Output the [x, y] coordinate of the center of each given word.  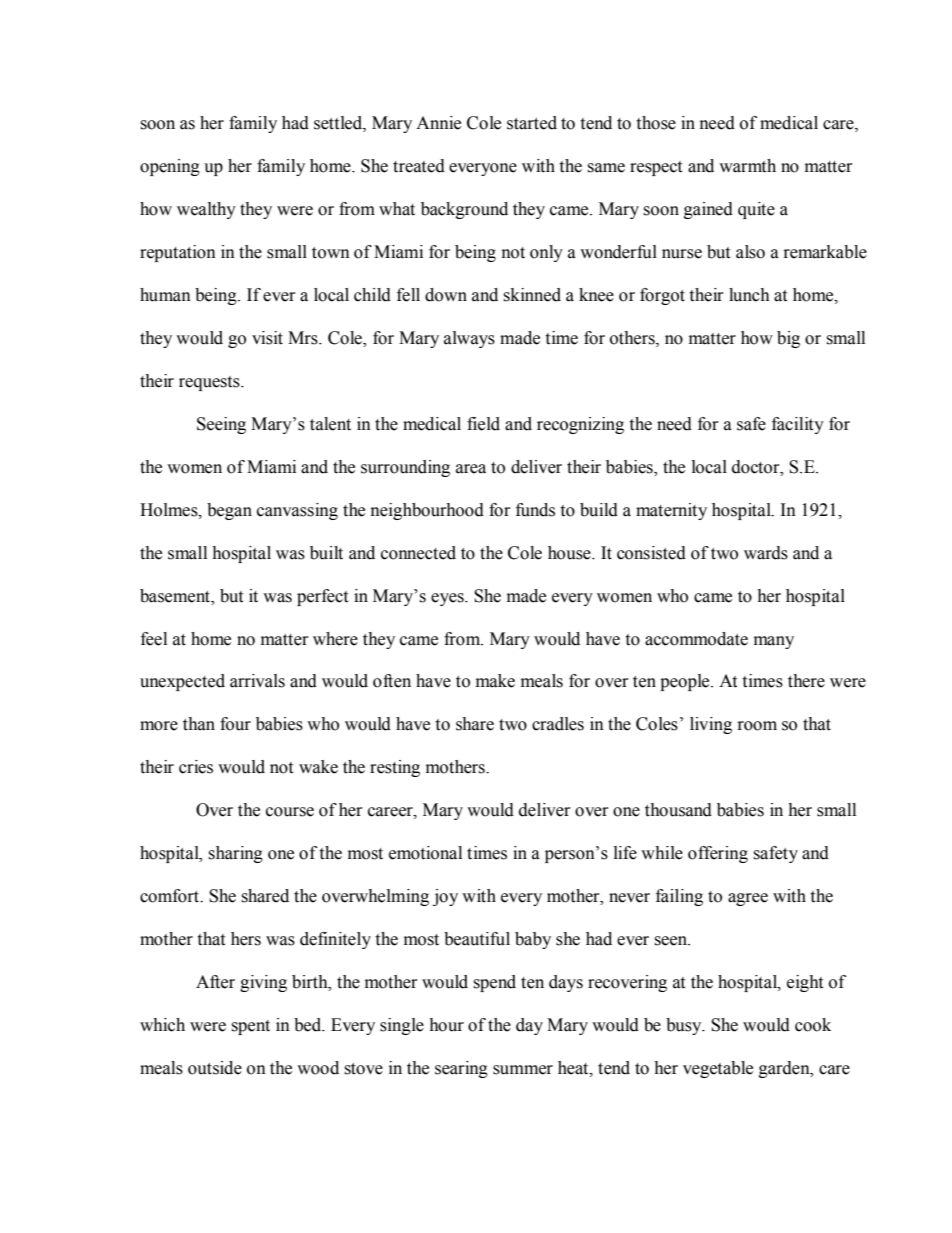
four [235, 724]
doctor [757, 467]
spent [250, 1027]
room [757, 726]
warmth [747, 166]
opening [170, 167]
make [495, 681]
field [483, 424]
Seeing [221, 425]
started [532, 123]
